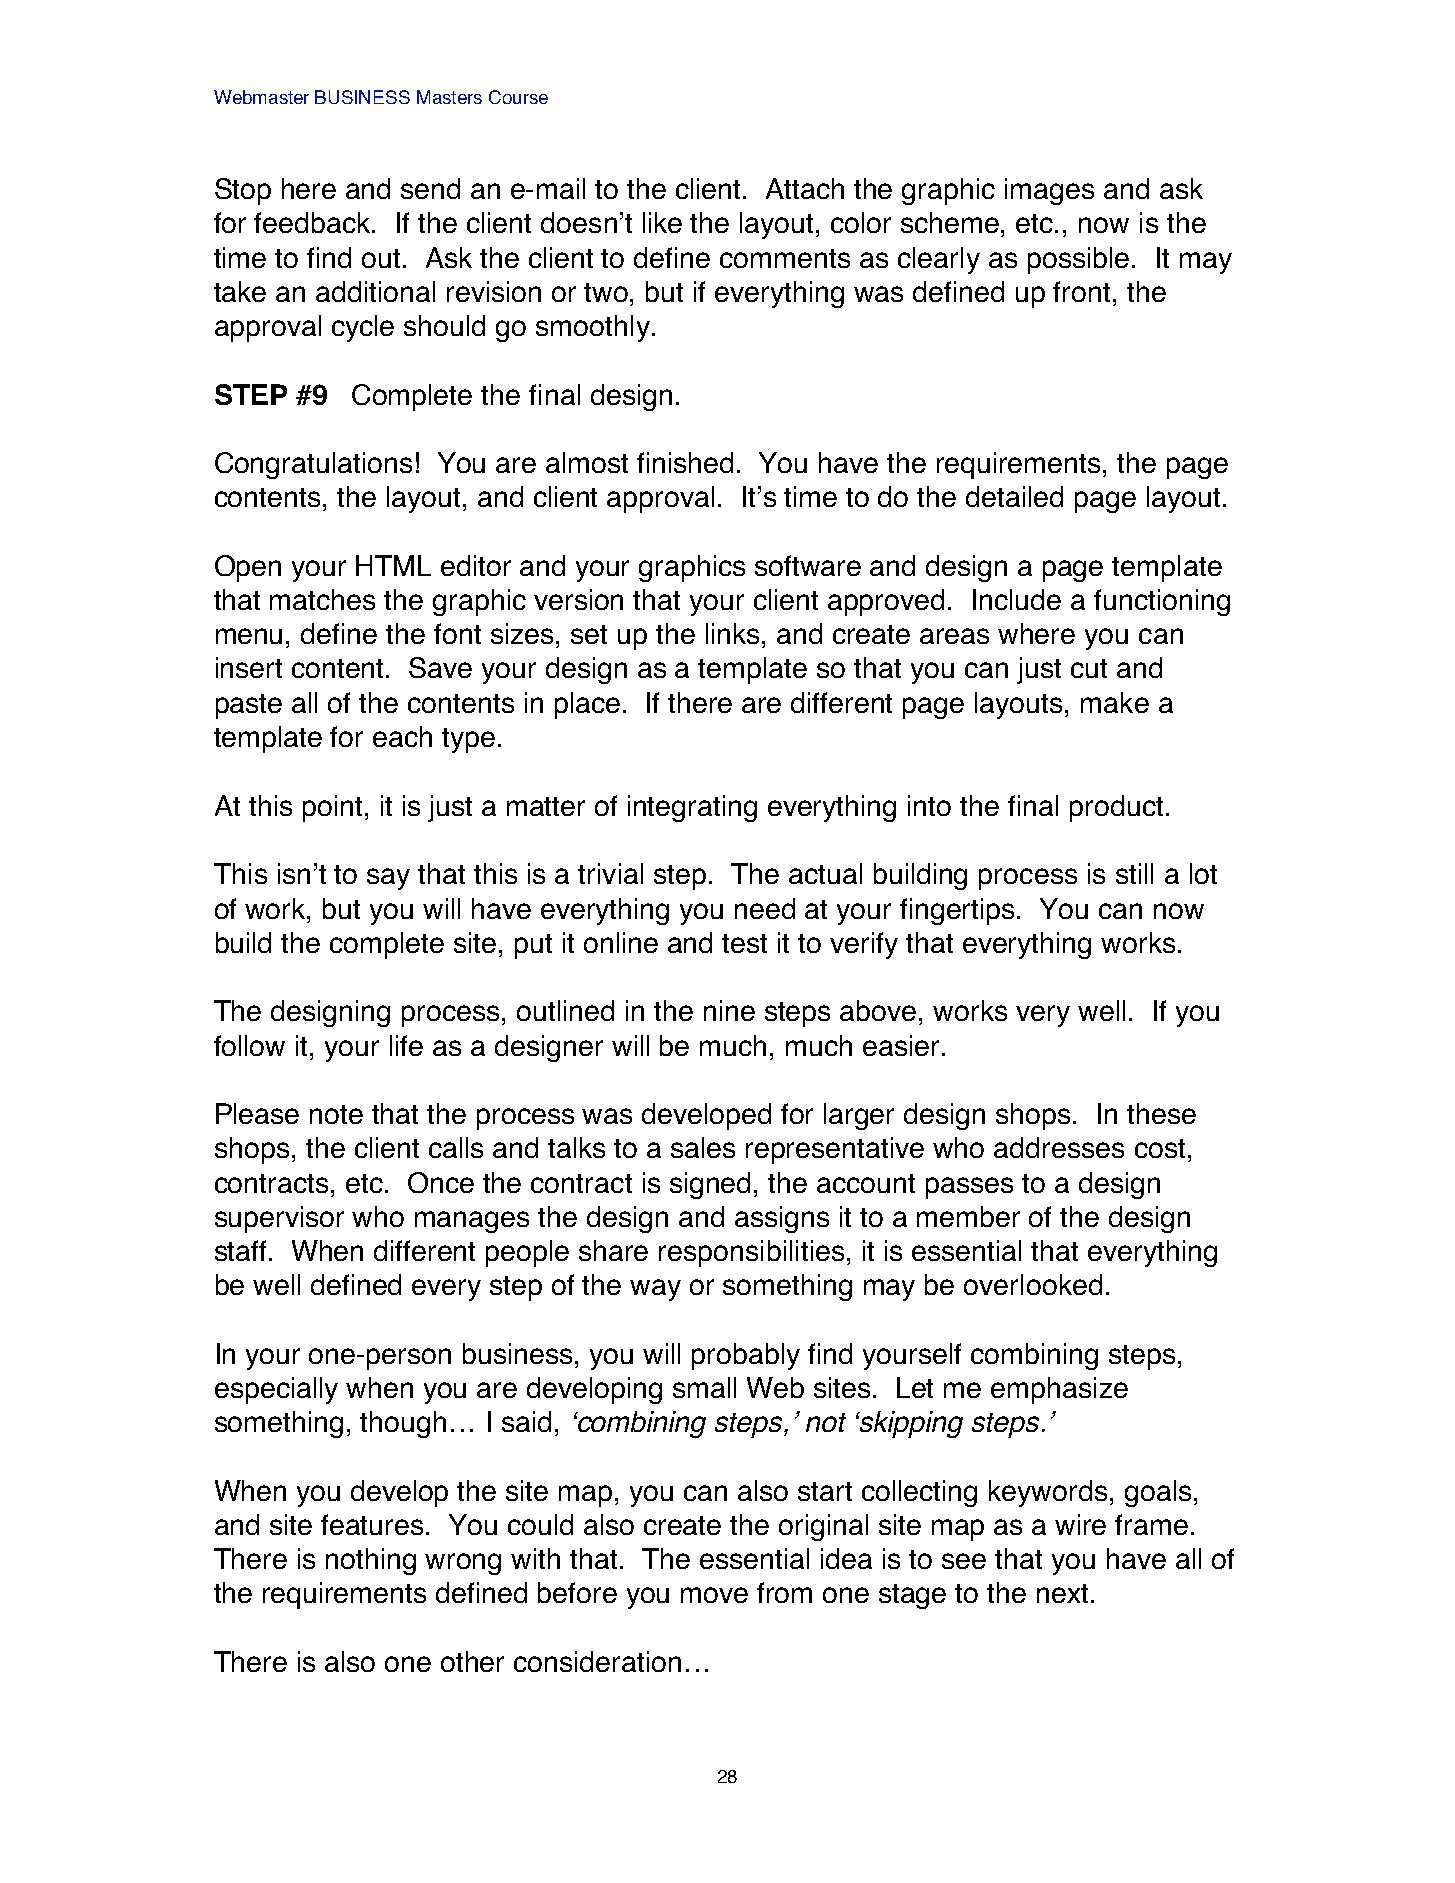 The image size is (1455, 1883). Describe the element at coordinates (1062, 1593) in the screenshot. I see `next` at that location.
